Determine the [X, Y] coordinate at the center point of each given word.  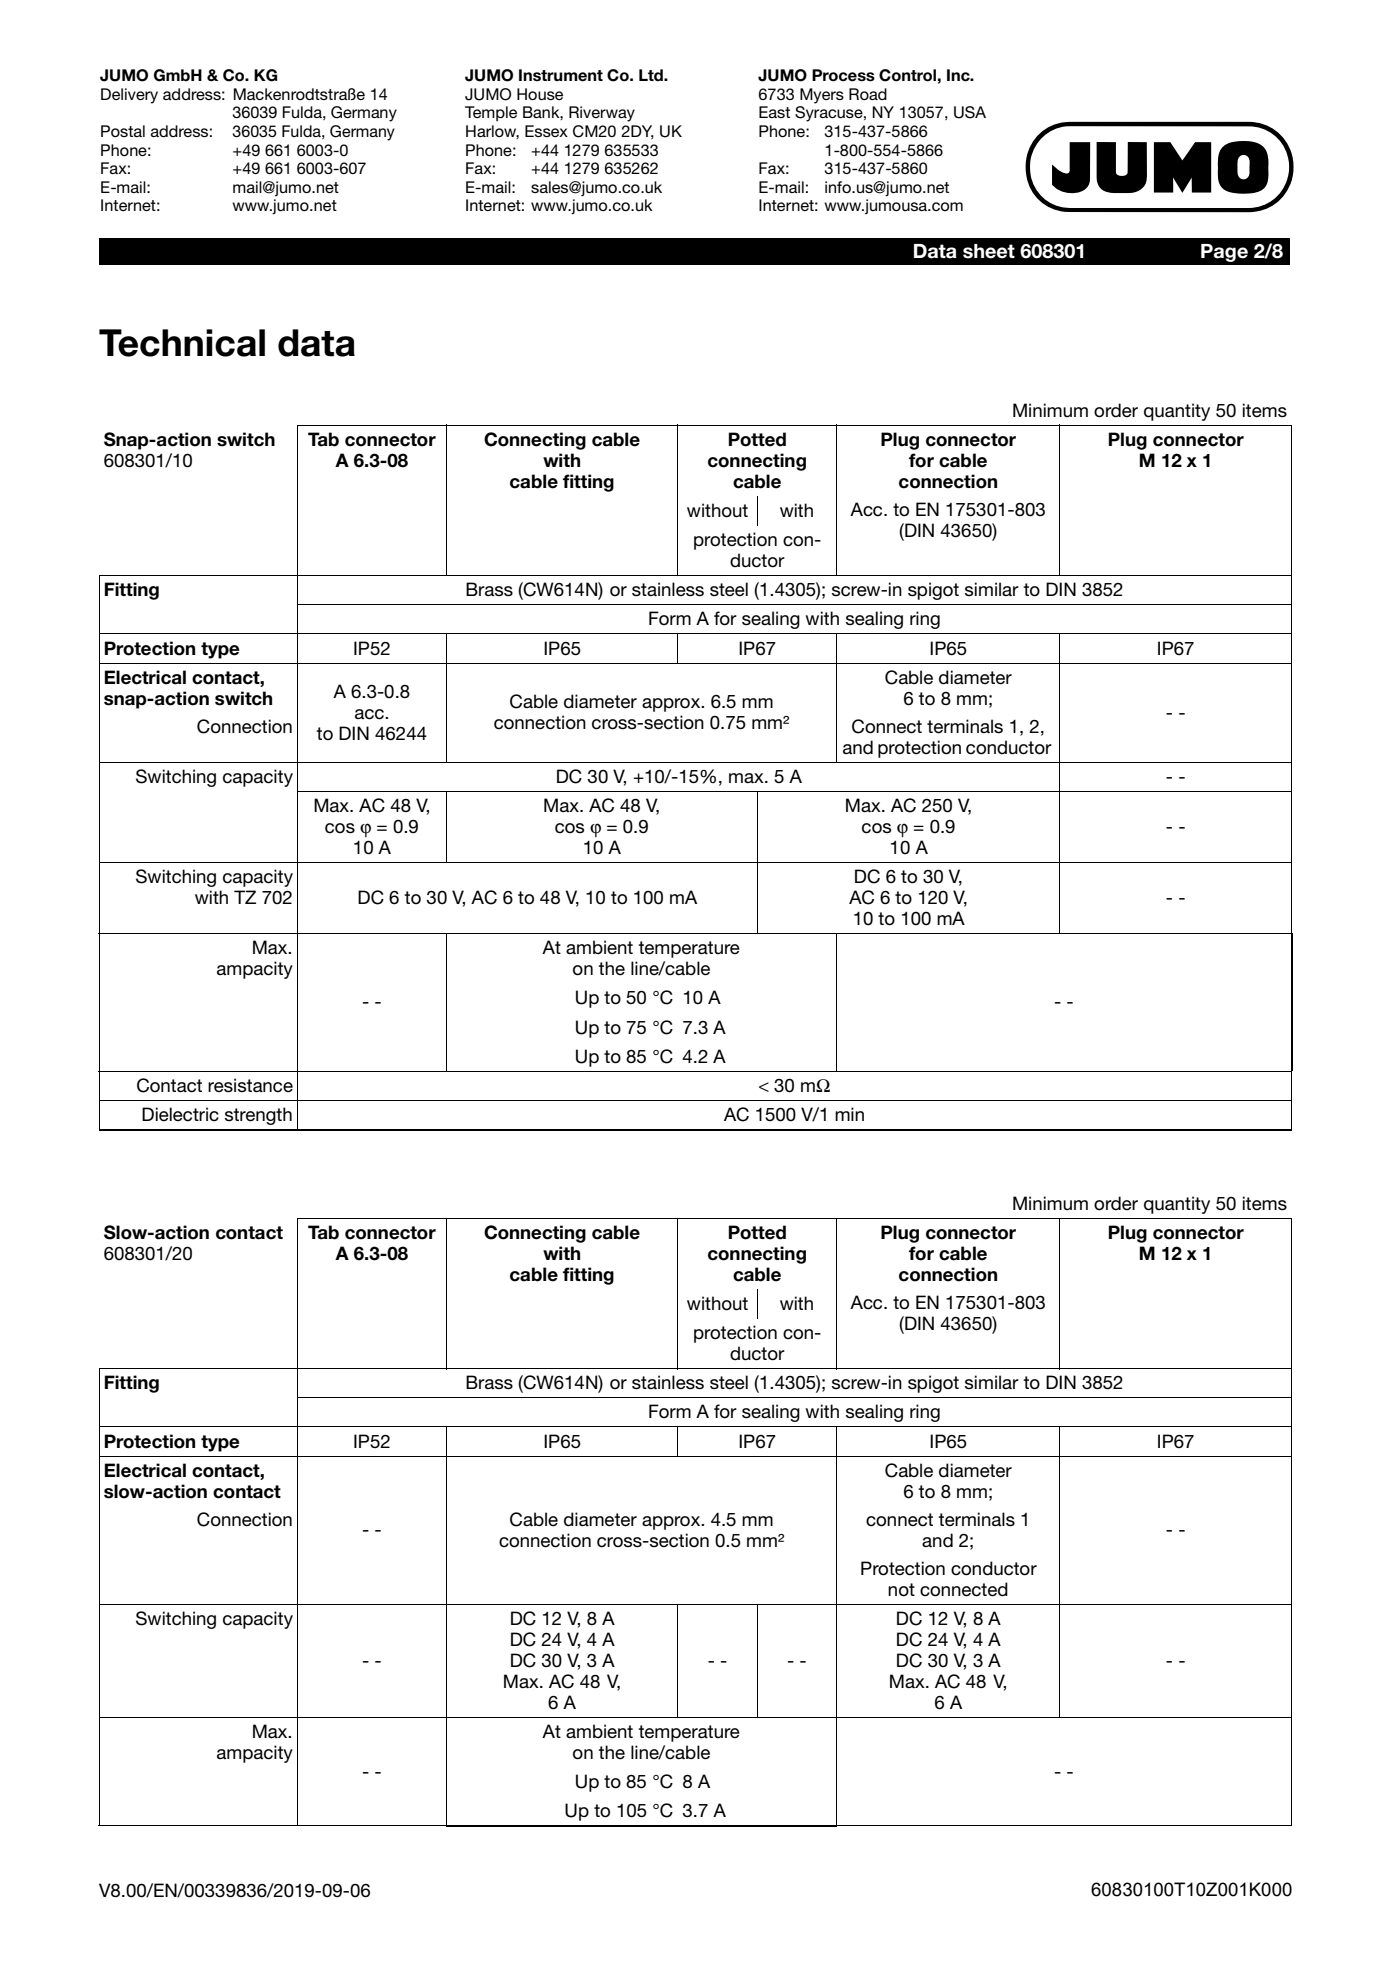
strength [258, 1116]
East [774, 112]
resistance [250, 1085]
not [901, 1590]
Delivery [129, 96]
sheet [989, 251]
